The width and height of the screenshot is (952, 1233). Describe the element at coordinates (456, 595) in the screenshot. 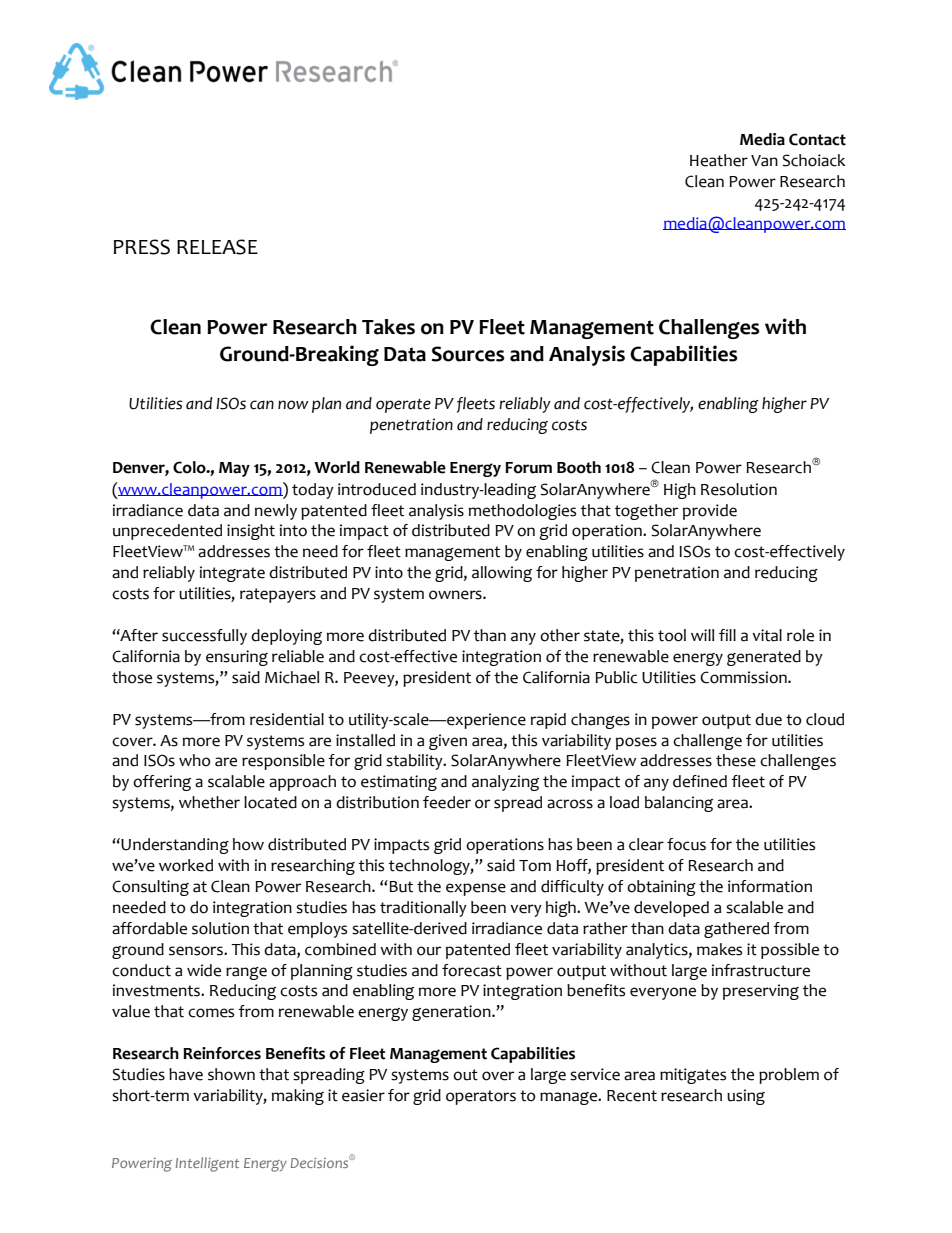

I see `owners` at that location.
